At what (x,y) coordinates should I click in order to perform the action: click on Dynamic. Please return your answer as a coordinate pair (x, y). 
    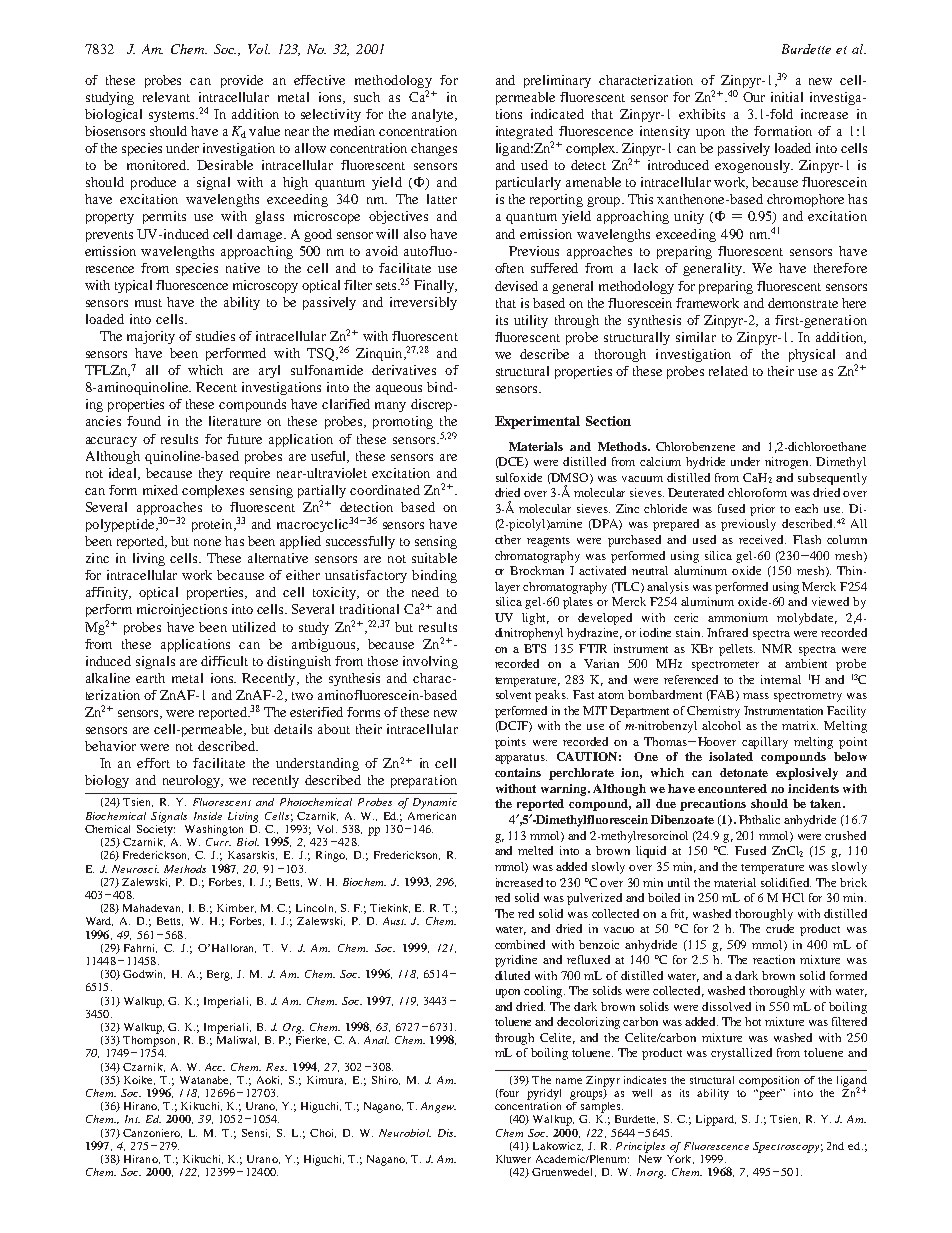
    Looking at the image, I should click on (435, 803).
